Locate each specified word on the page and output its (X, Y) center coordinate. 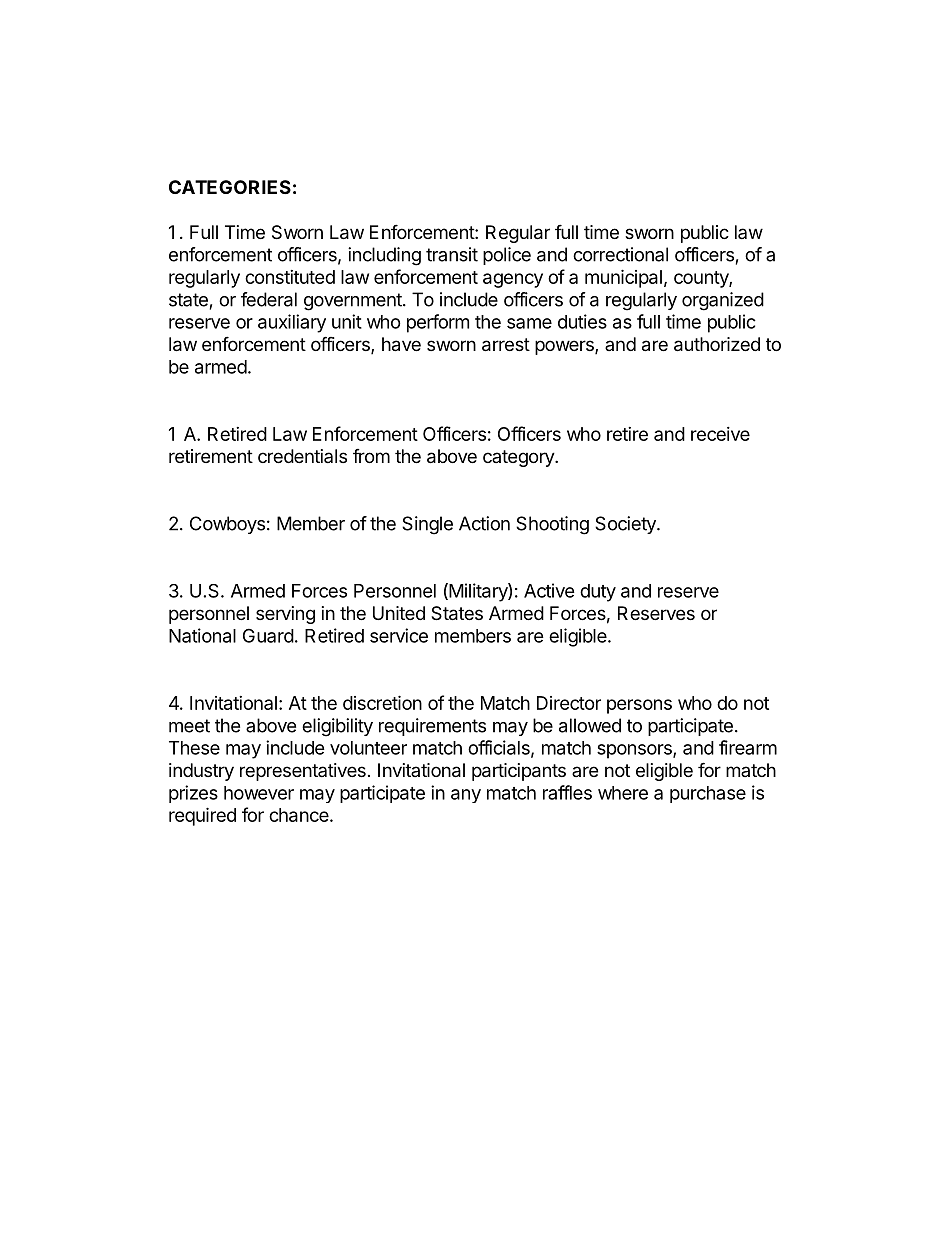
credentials (302, 456)
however (259, 793)
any (466, 796)
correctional (620, 254)
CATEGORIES (230, 187)
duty (598, 593)
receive (720, 434)
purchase (708, 794)
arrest (506, 345)
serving (285, 615)
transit (452, 254)
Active (549, 590)
